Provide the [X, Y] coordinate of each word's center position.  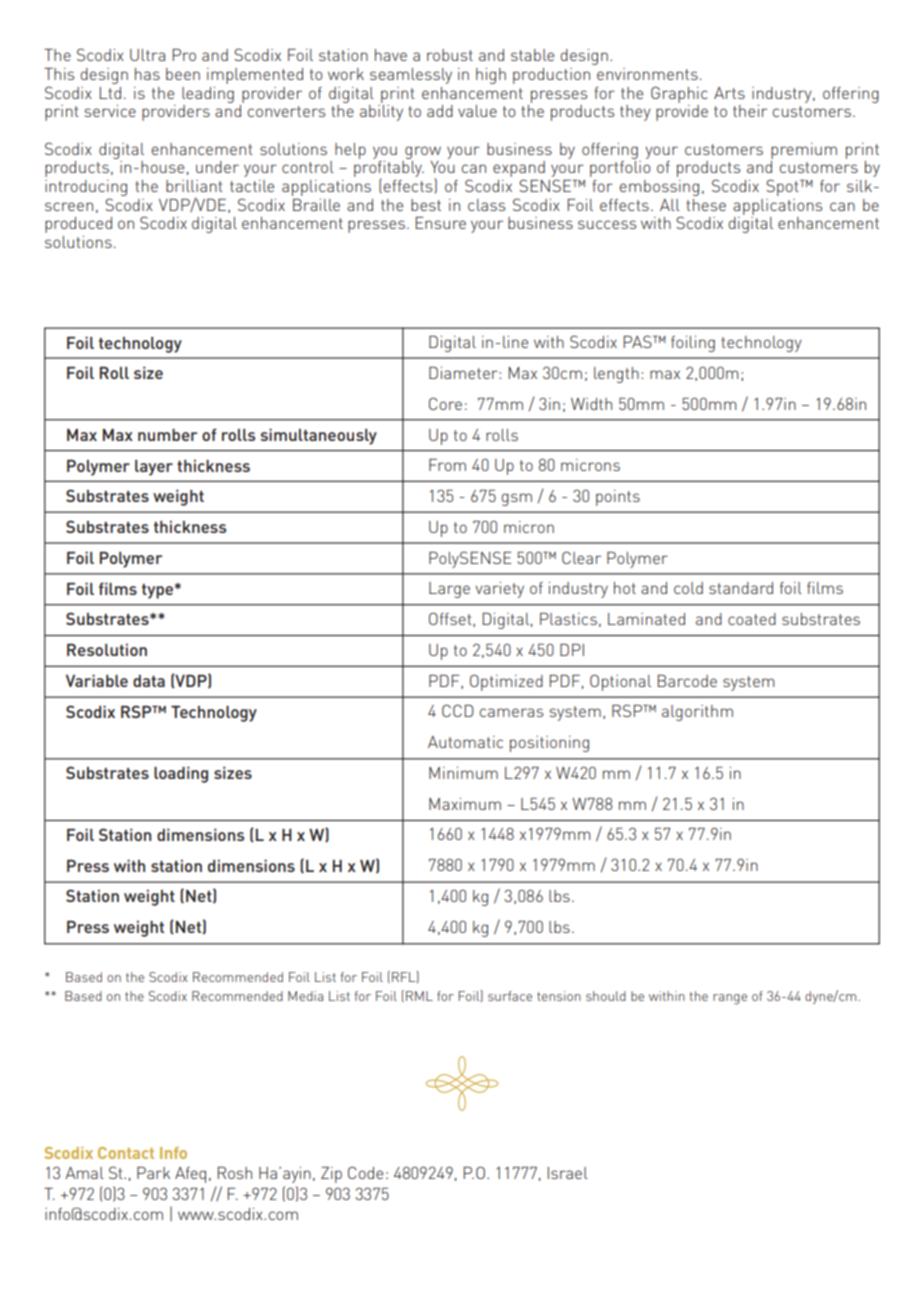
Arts [729, 93]
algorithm [697, 713]
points [618, 498]
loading [181, 774]
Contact [126, 1153]
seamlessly [411, 76]
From [447, 465]
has [147, 74]
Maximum [465, 804]
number [167, 435]
